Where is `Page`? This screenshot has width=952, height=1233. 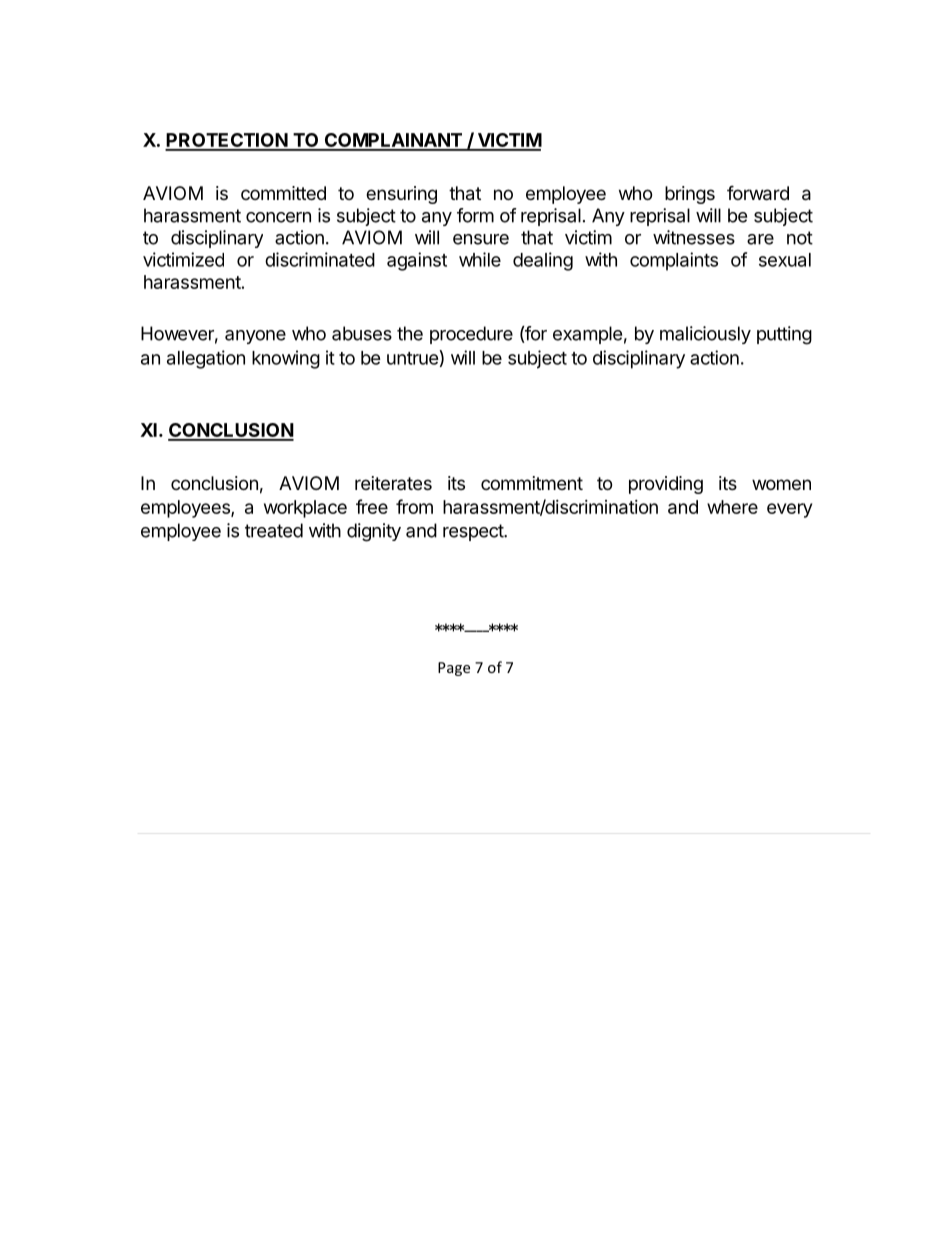 Page is located at coordinates (454, 669).
